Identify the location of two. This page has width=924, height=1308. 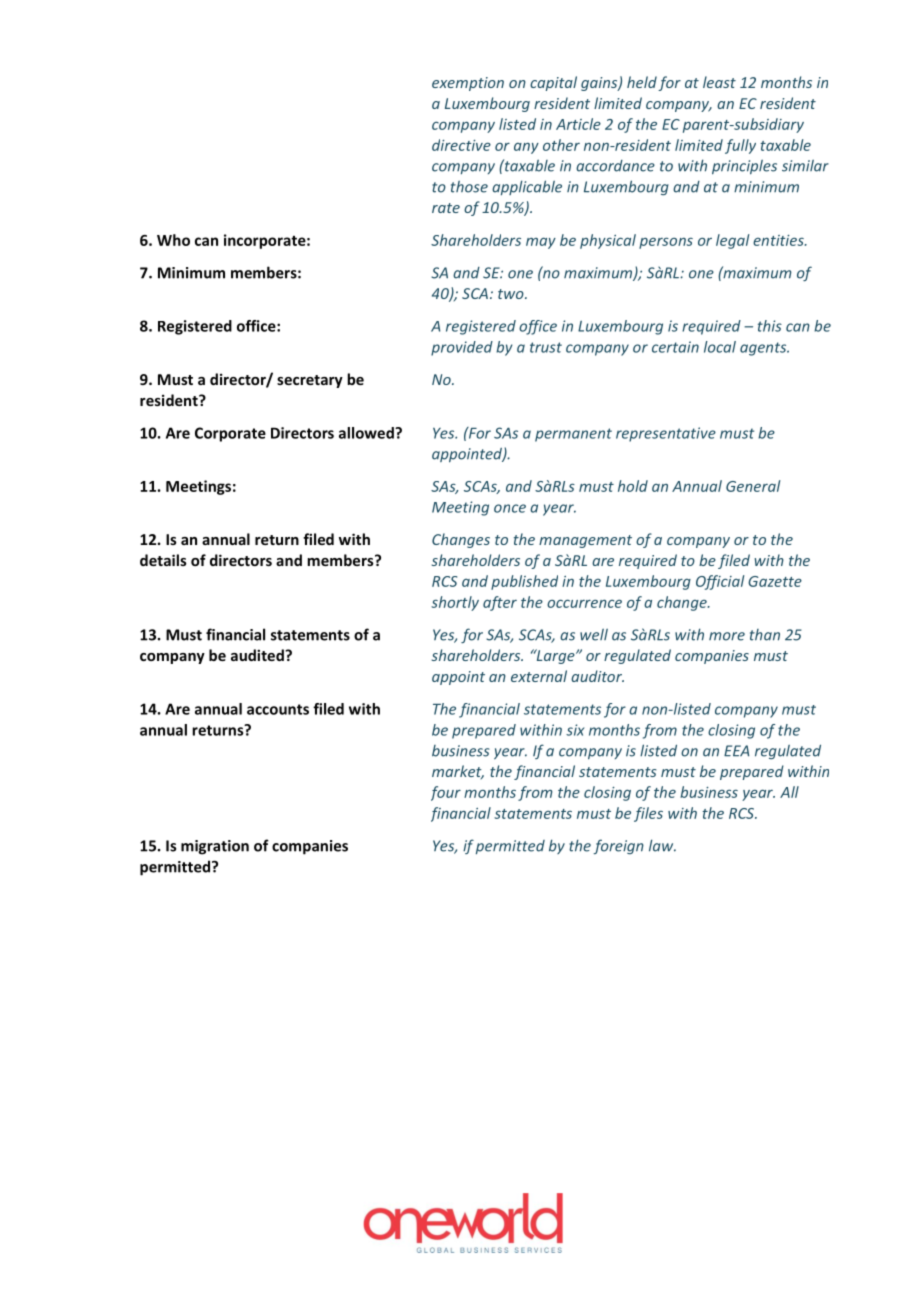
(512, 294).
